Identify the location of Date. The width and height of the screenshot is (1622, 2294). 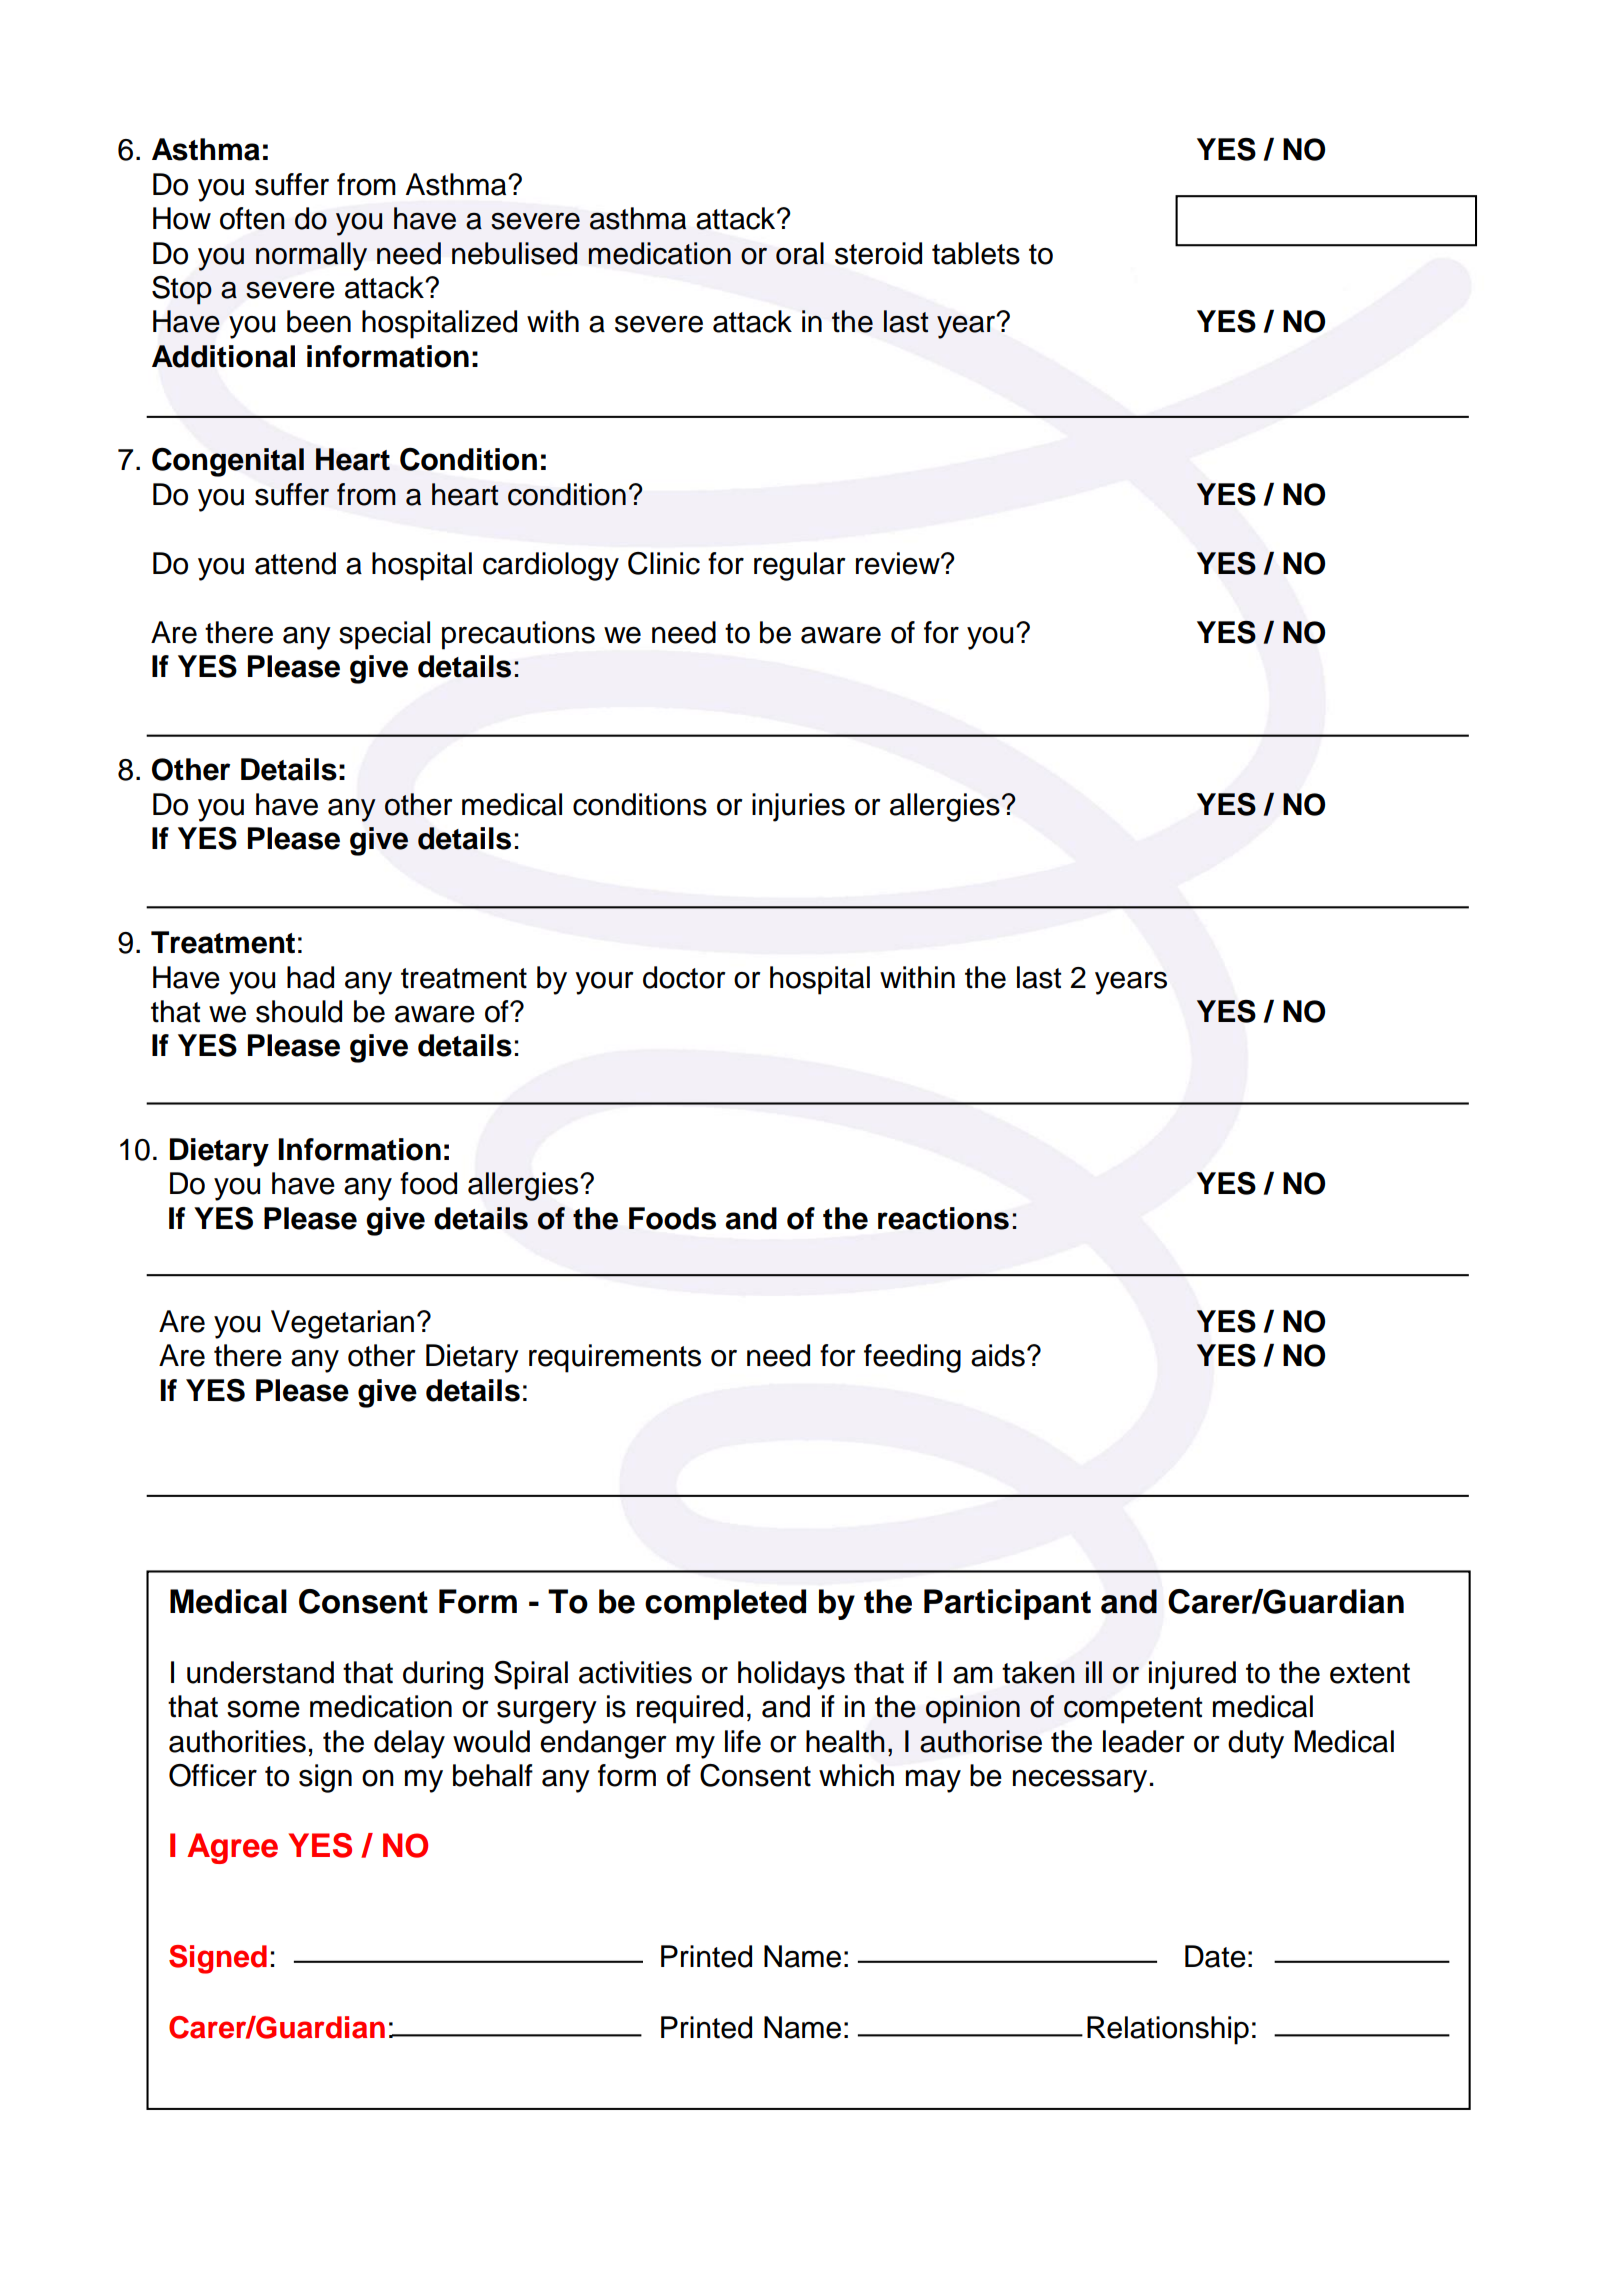
(1215, 1956).
